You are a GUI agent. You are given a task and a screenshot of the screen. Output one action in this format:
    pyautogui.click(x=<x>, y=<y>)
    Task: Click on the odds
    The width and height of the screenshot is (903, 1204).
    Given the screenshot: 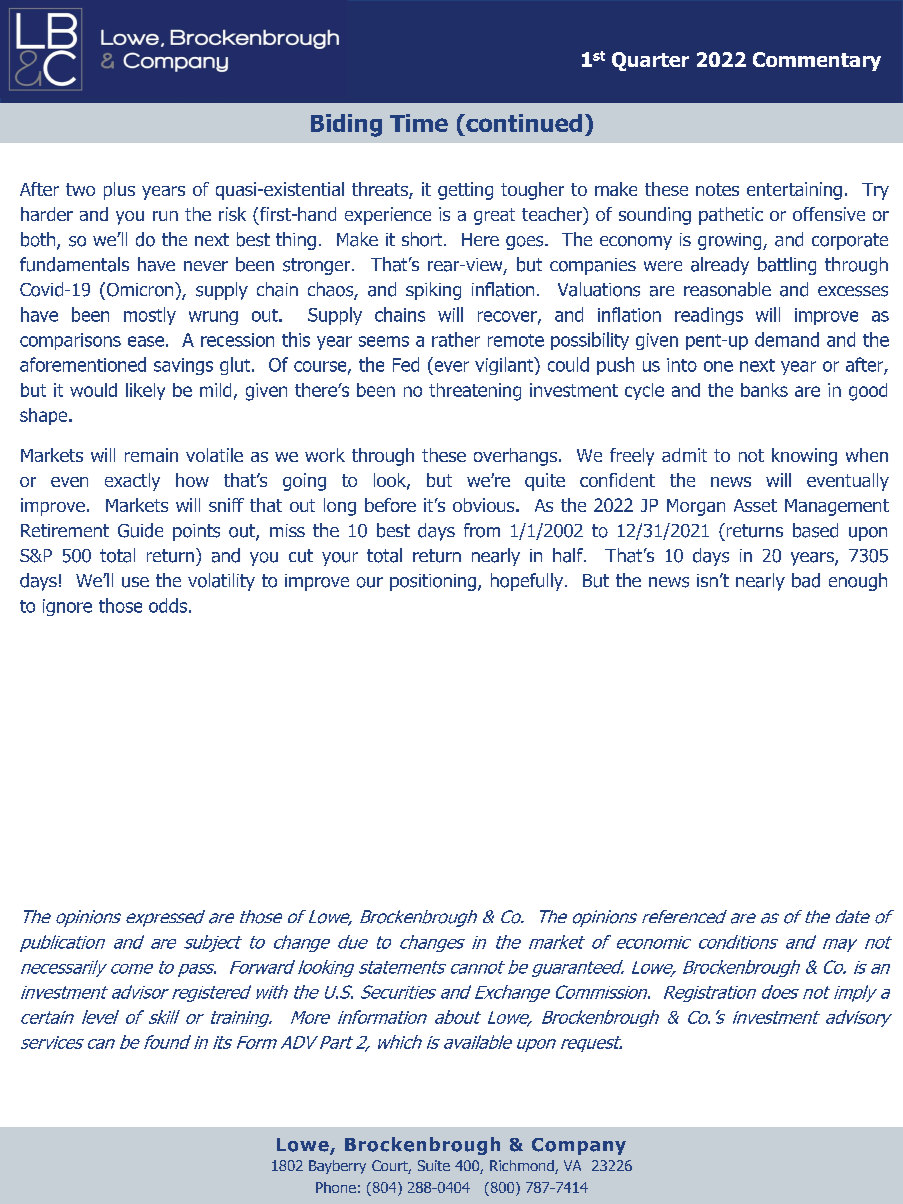 What is the action you would take?
    pyautogui.click(x=168, y=605)
